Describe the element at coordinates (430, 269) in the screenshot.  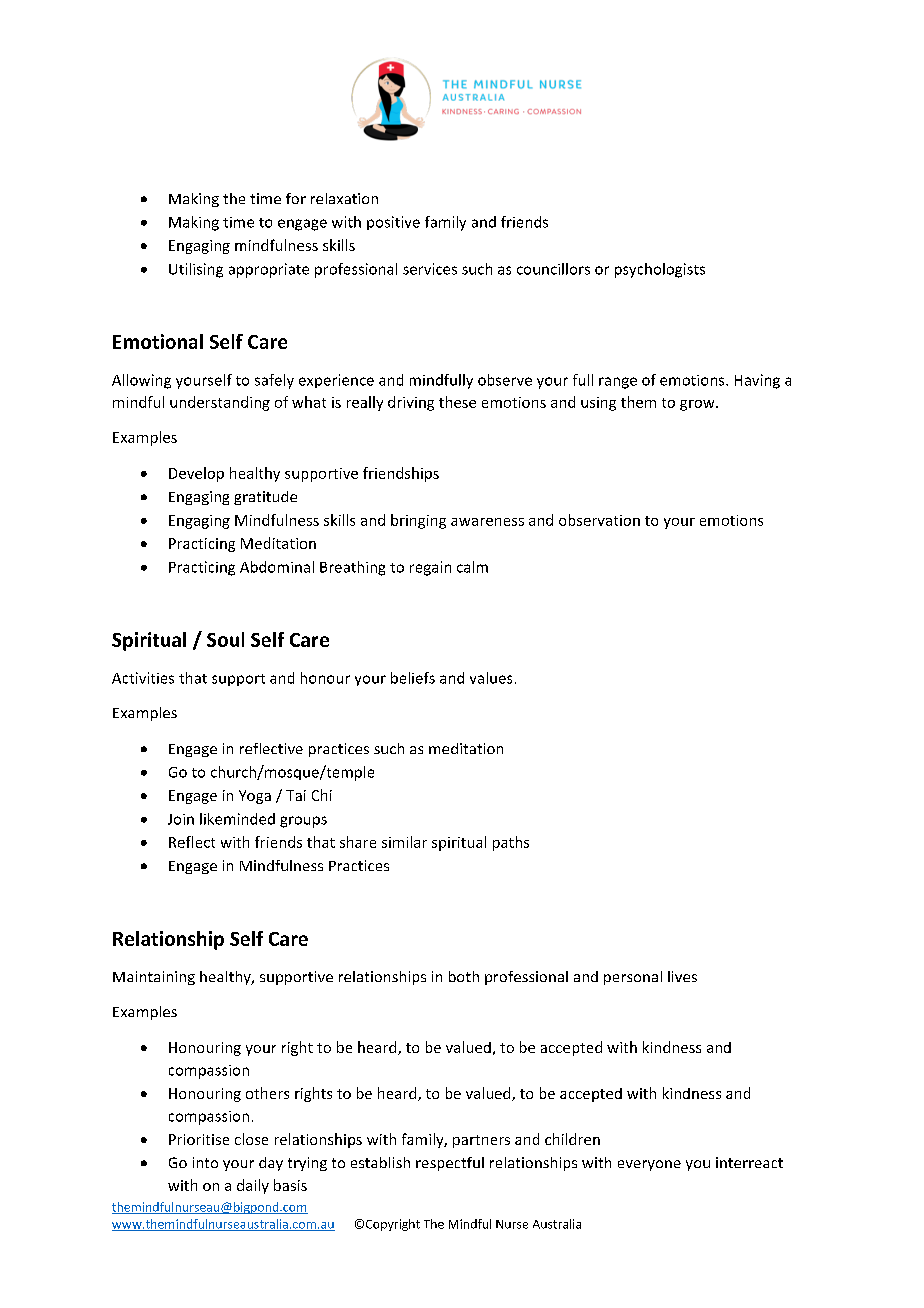
I see `services` at that location.
